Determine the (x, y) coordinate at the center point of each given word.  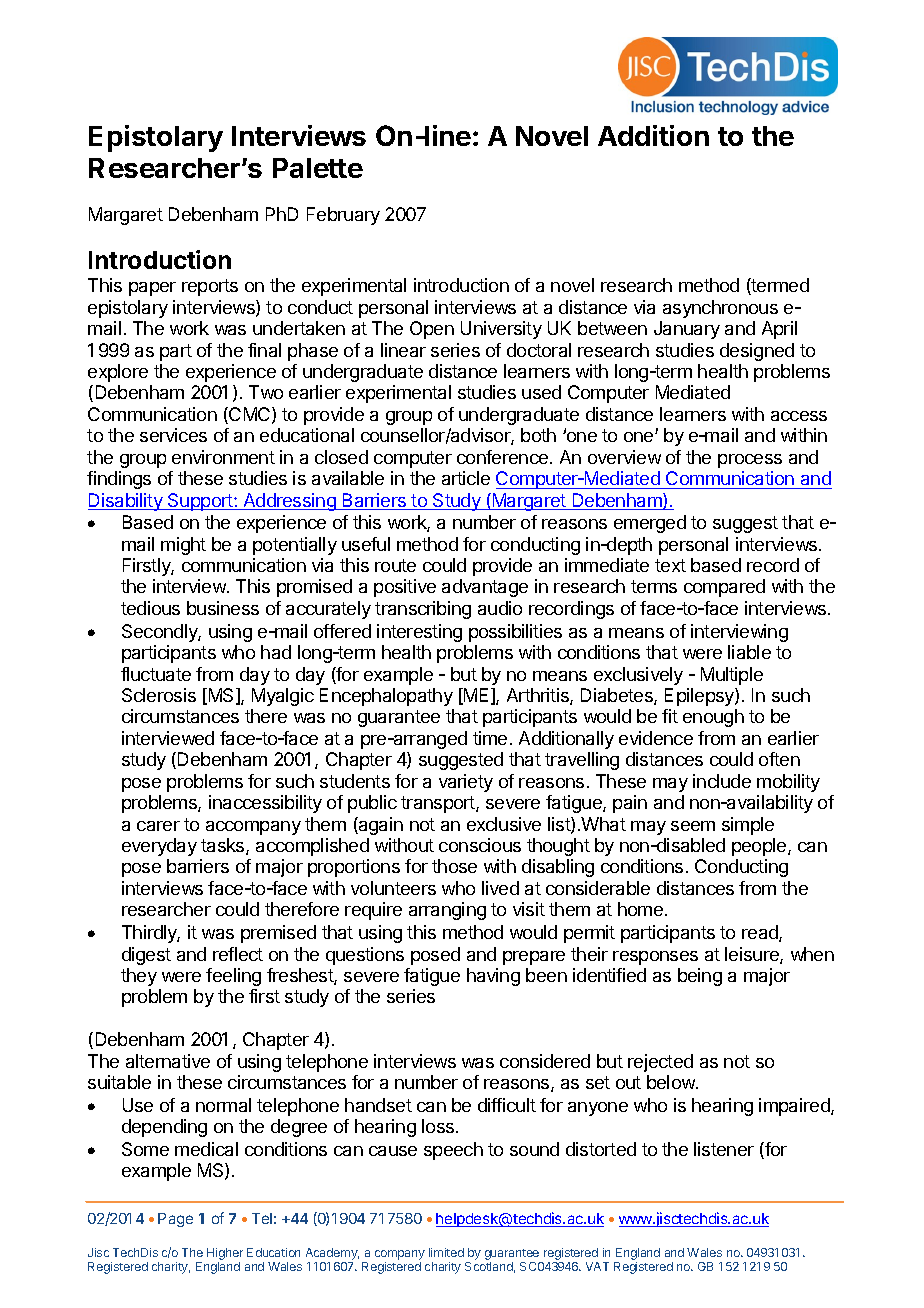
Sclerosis (159, 695)
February (343, 216)
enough (713, 718)
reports (210, 287)
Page (175, 1220)
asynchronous (720, 309)
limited (446, 1252)
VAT (597, 1266)
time (490, 738)
